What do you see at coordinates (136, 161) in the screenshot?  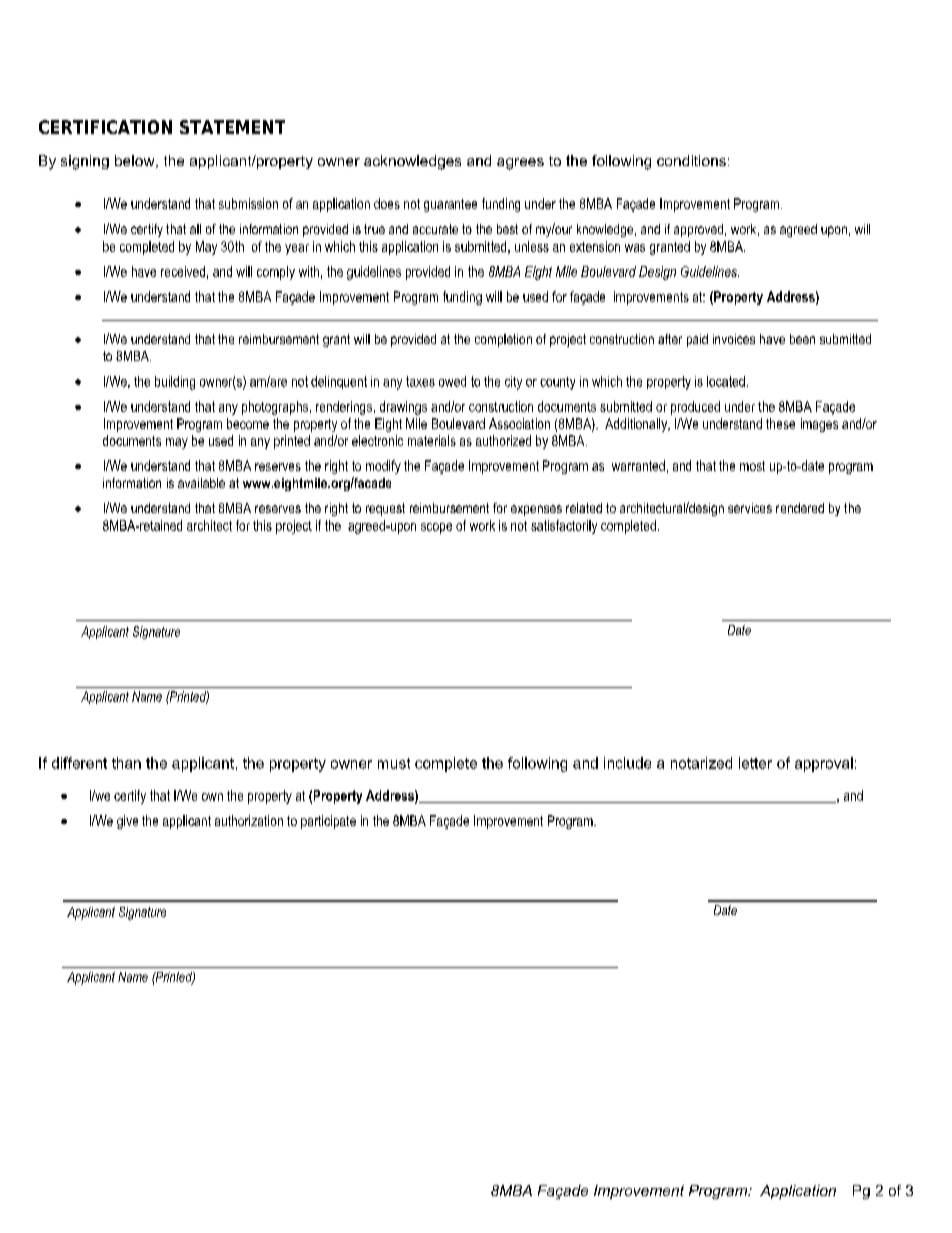 I see `below` at bounding box center [136, 161].
